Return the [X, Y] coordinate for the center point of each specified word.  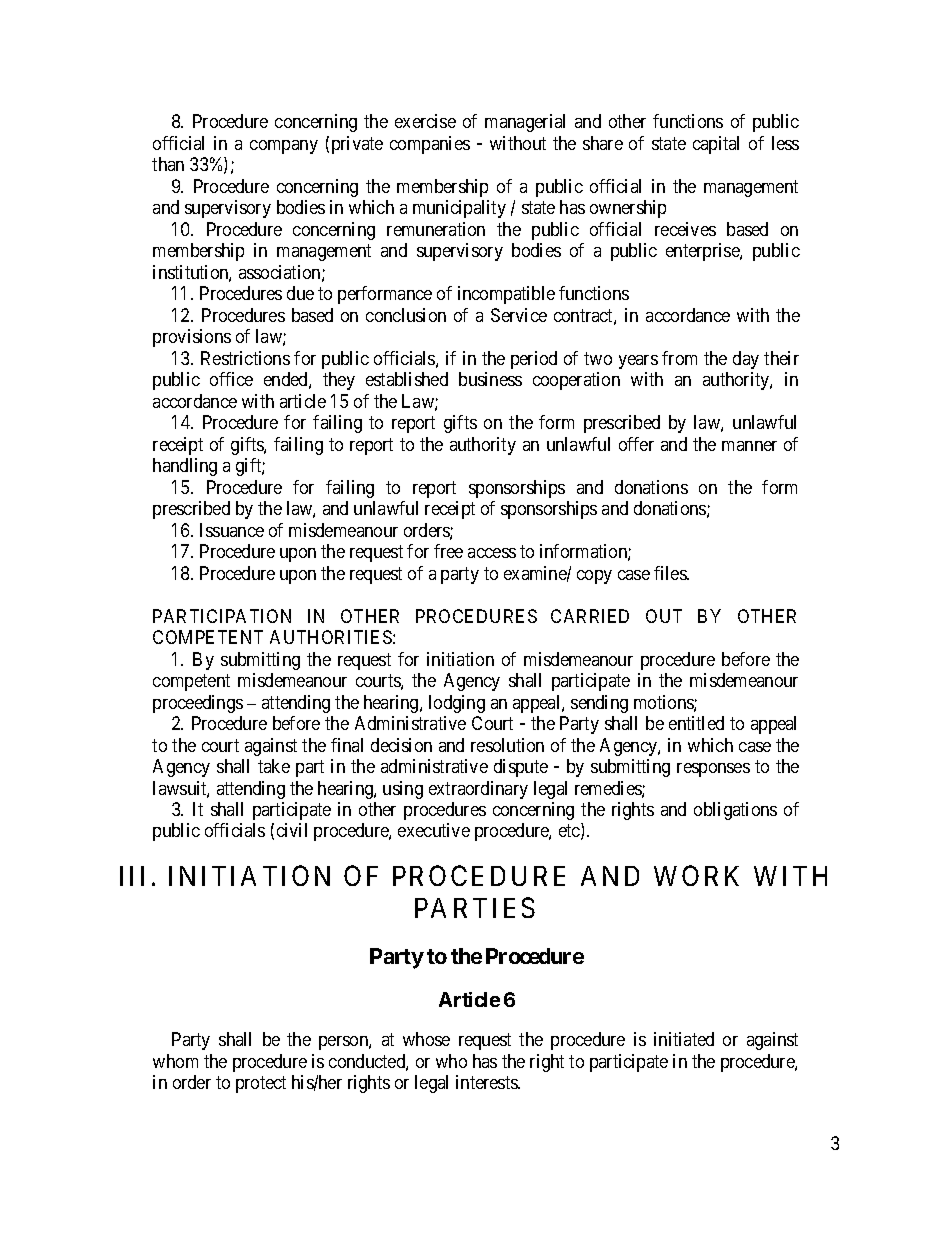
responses [713, 770]
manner [749, 446]
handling [185, 467]
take [274, 766]
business [490, 379]
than [168, 164]
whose [426, 1039]
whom [175, 1061]
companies [430, 145]
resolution [507, 745]
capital [716, 145]
